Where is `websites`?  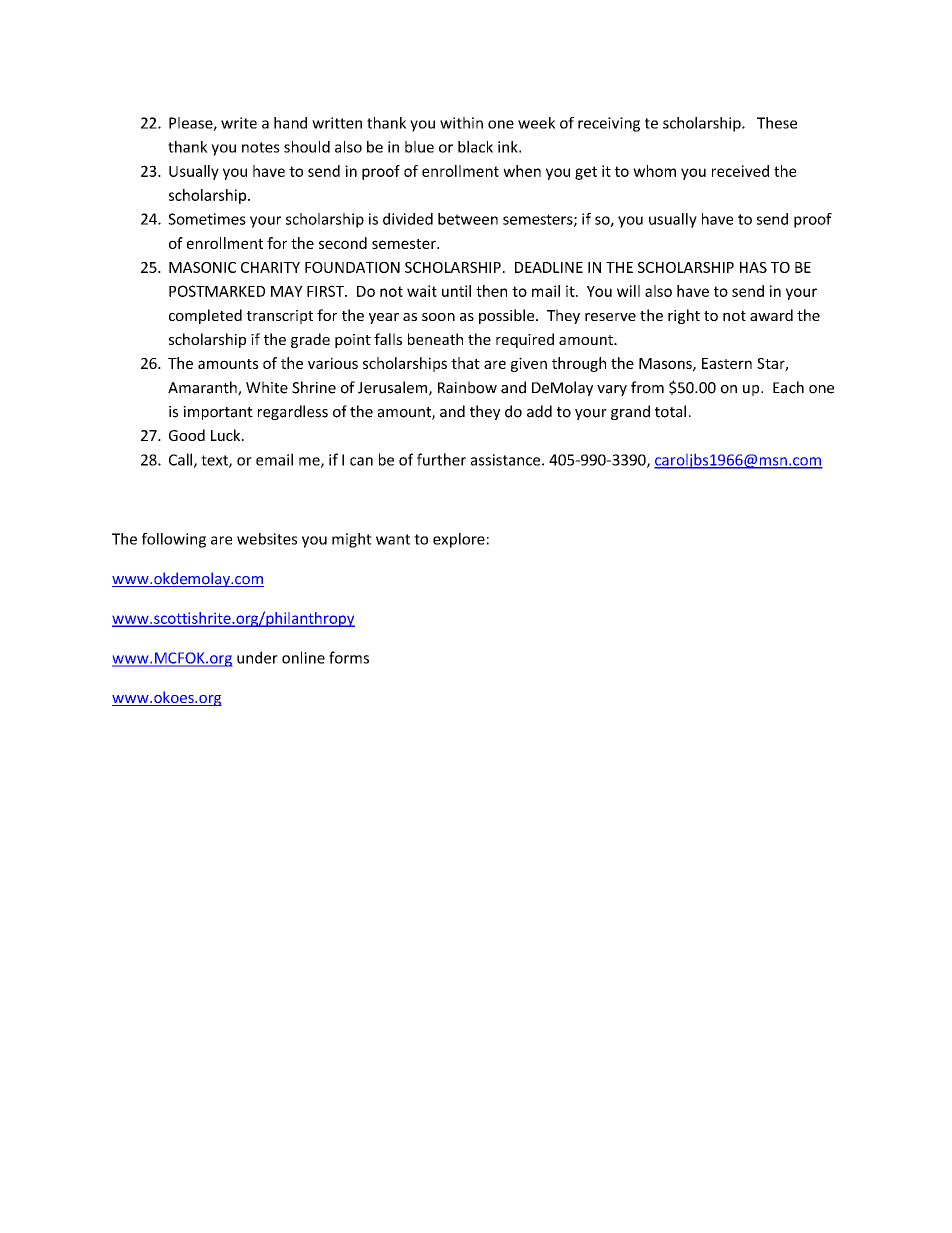 websites is located at coordinates (267, 539).
